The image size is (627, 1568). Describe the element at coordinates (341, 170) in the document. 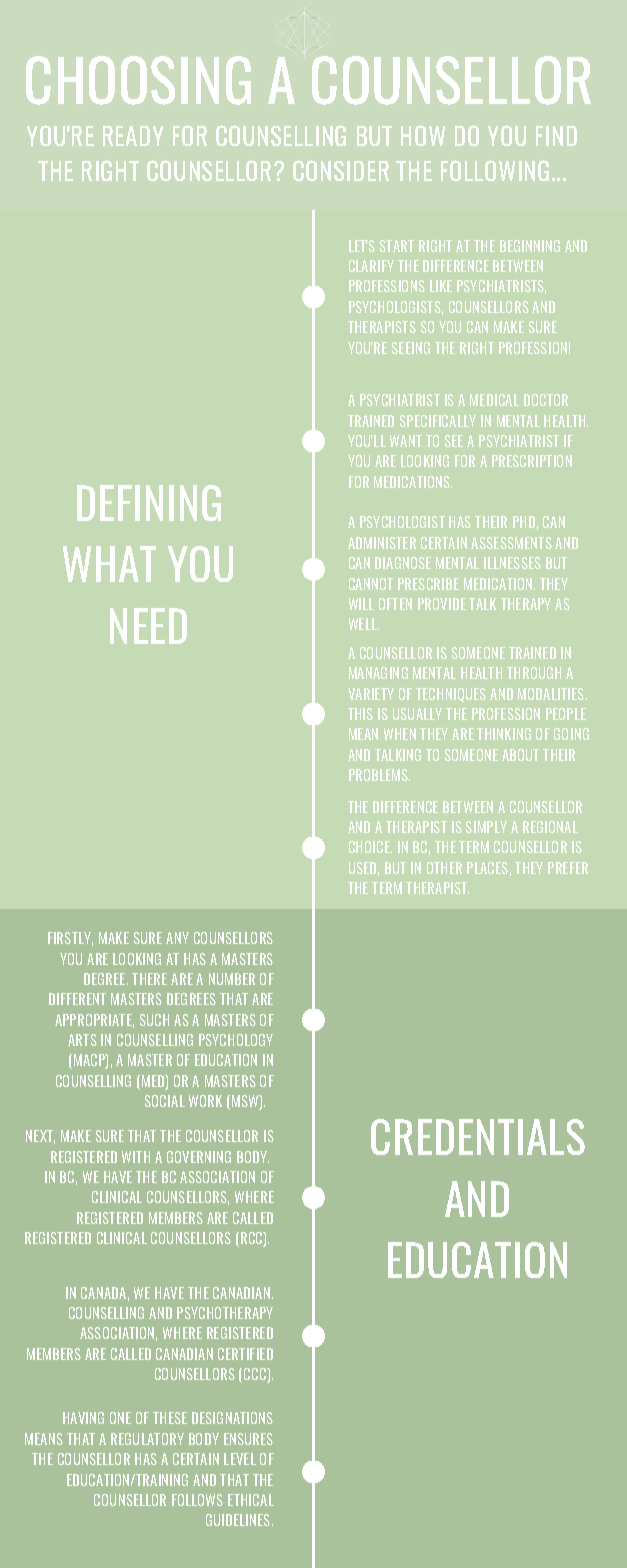

I see `CONSIDER` at that location.
